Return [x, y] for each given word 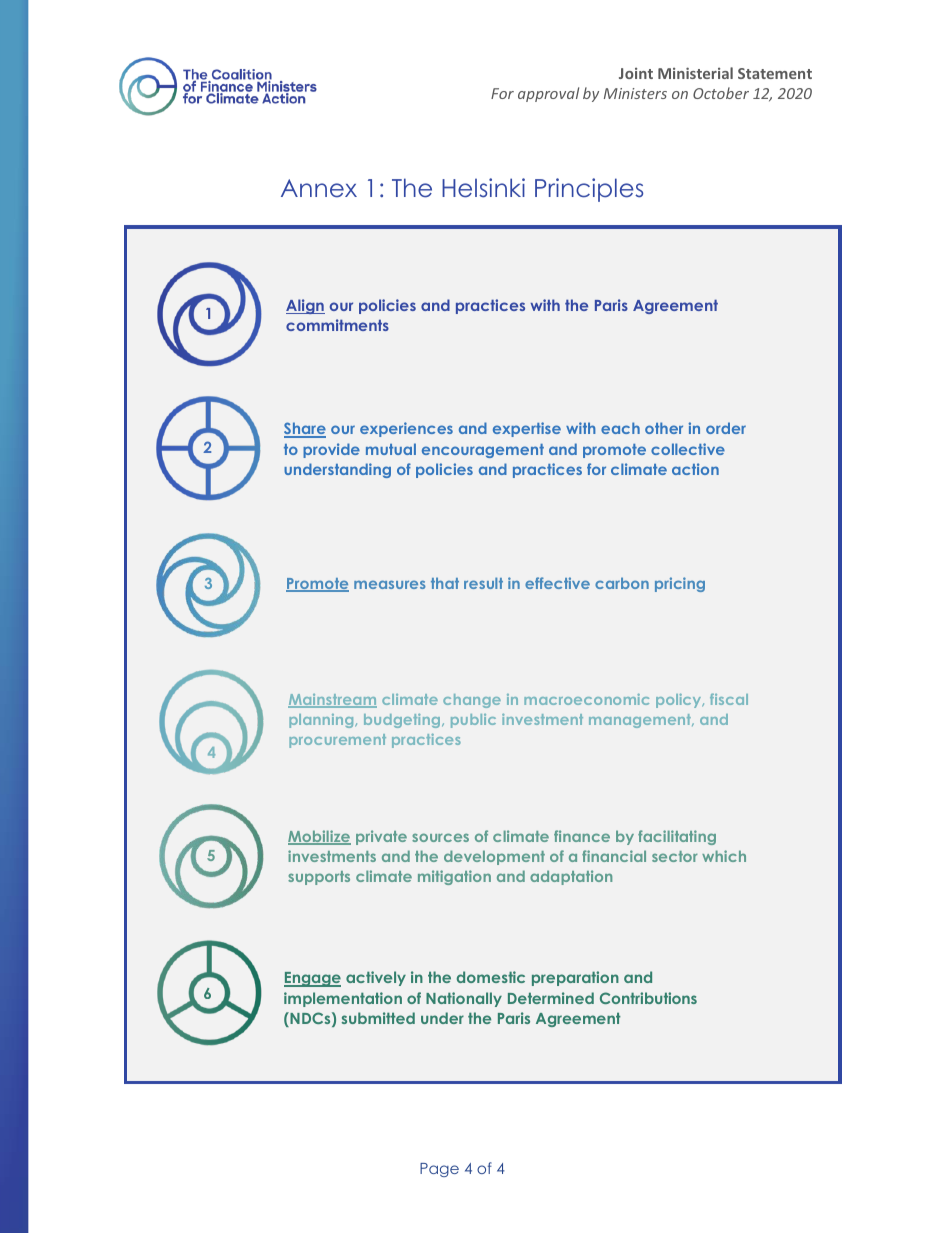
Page [439, 1170]
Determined [551, 998]
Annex [319, 188]
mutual [391, 449]
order [726, 428]
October [721, 93]
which [724, 856]
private [381, 837]
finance [582, 836]
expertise [527, 429]
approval [548, 94]
